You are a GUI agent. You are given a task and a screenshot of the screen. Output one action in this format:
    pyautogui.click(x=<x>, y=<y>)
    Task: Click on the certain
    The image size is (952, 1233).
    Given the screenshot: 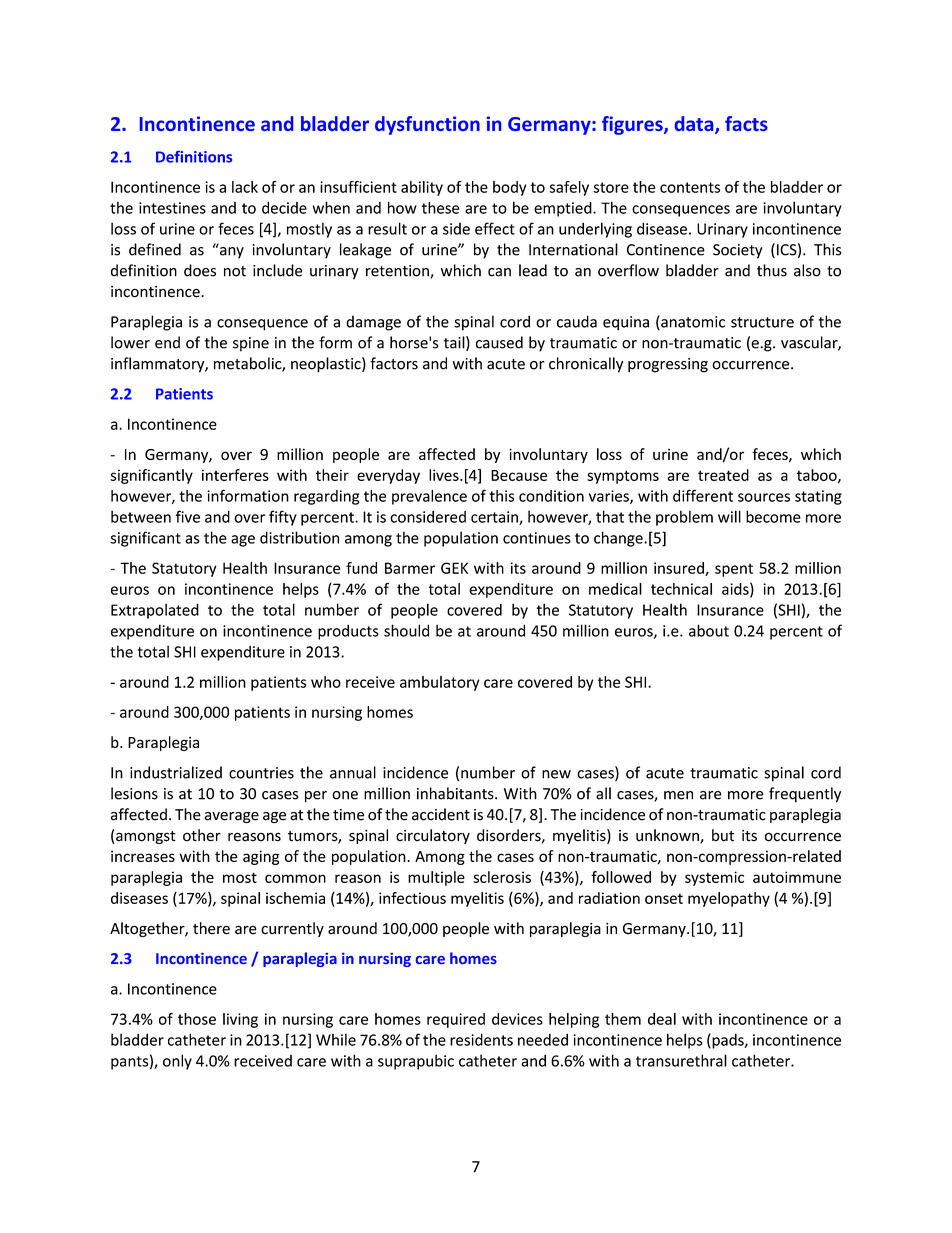 What is the action you would take?
    pyautogui.click(x=495, y=518)
